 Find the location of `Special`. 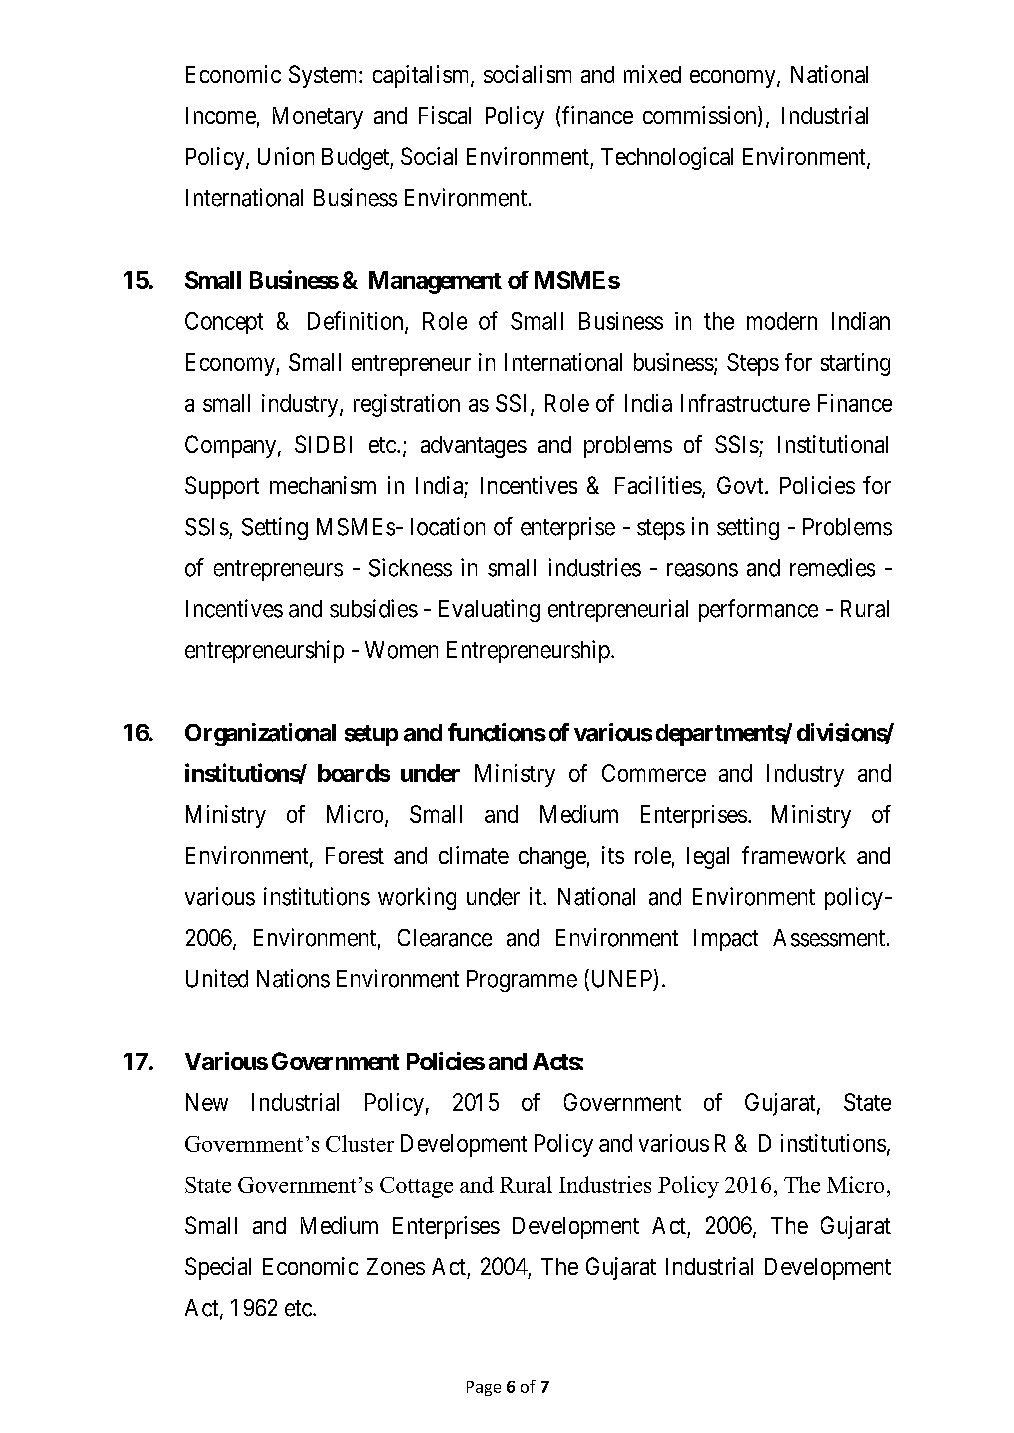

Special is located at coordinates (218, 1268).
